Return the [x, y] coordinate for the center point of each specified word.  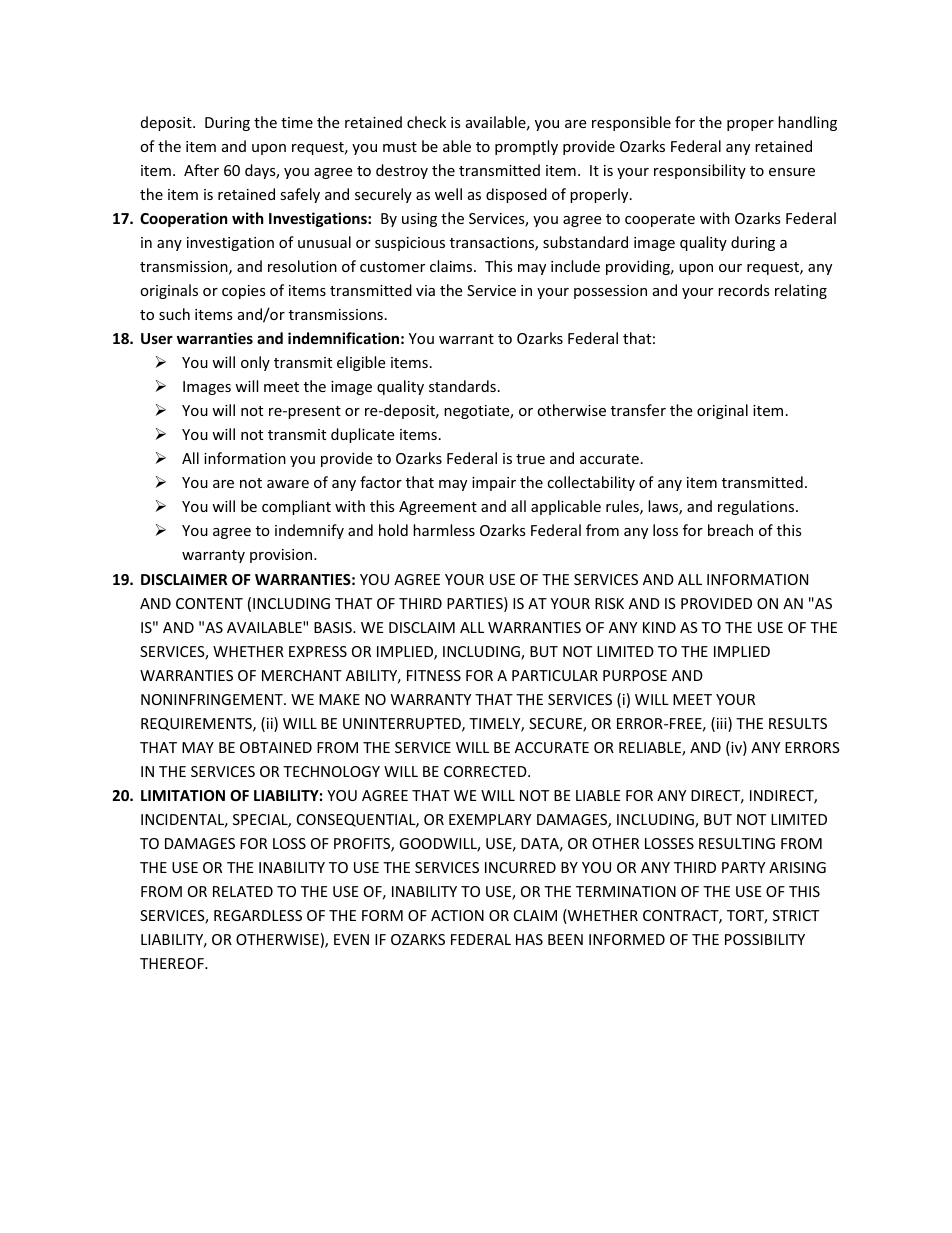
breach [730, 530]
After [201, 170]
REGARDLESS [258, 915]
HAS [529, 939]
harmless [444, 530]
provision [282, 556]
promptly [526, 147]
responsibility [700, 171]
